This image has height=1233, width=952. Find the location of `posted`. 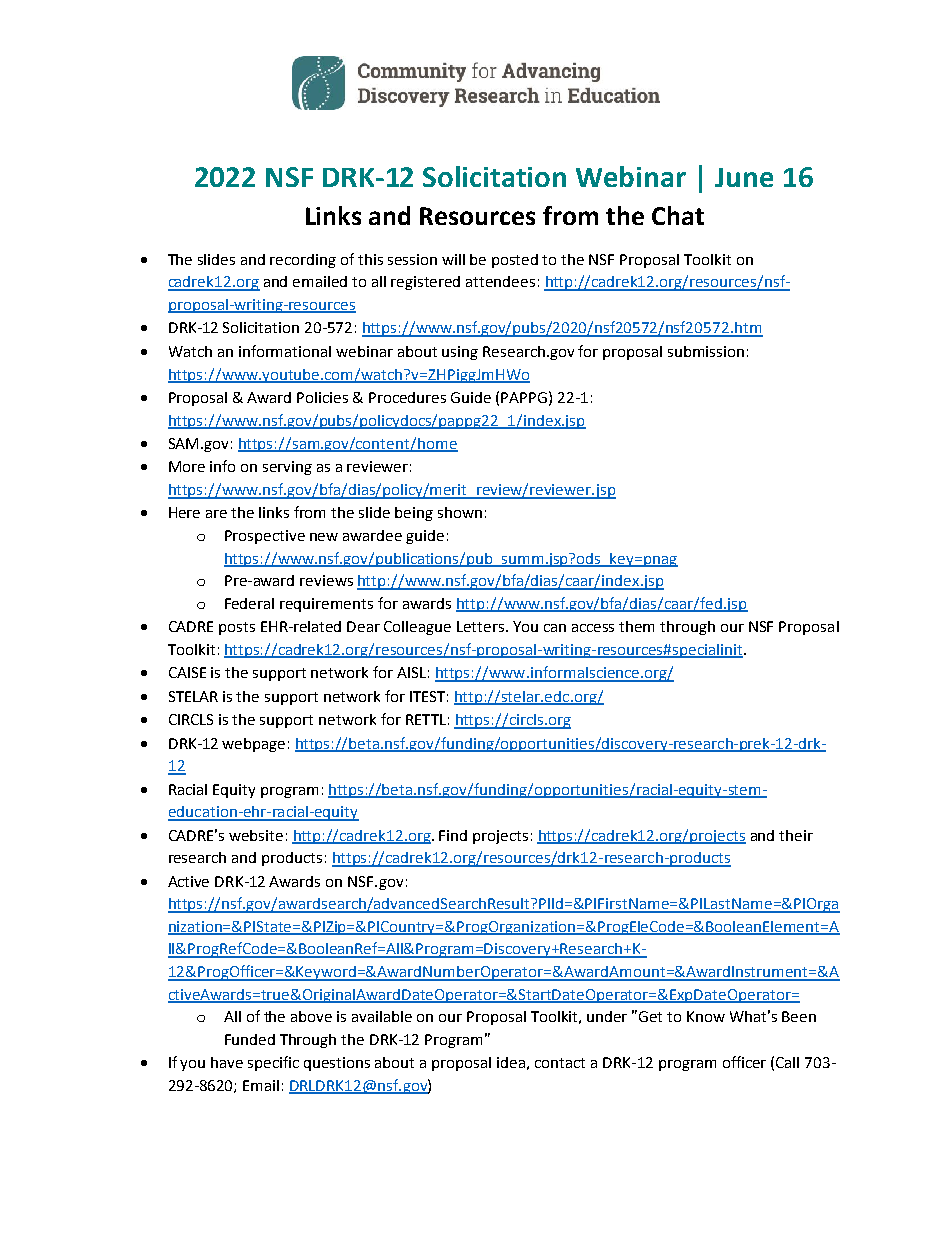

posted is located at coordinates (515, 261).
